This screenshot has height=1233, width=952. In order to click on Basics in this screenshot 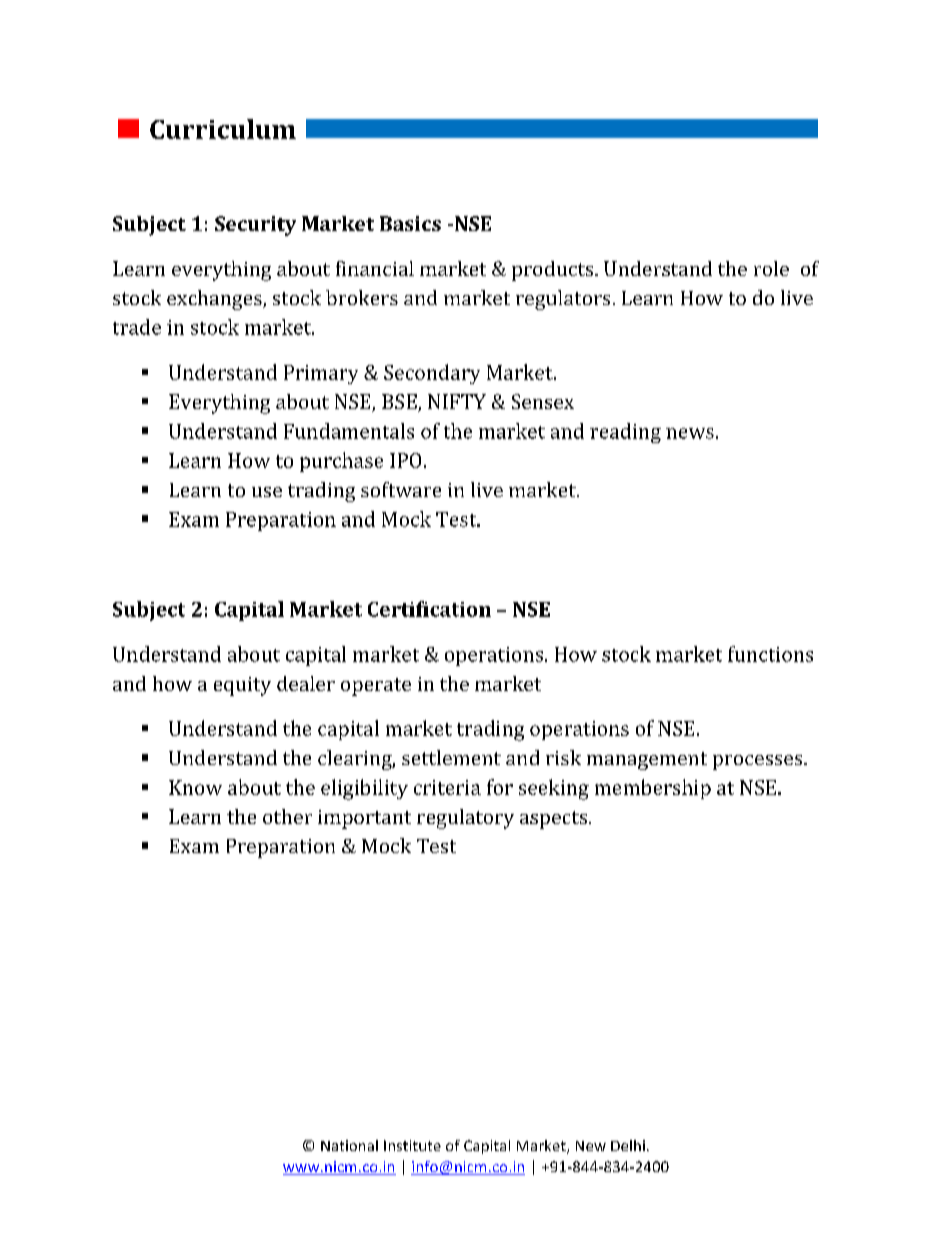, I will do `click(410, 223)`.
